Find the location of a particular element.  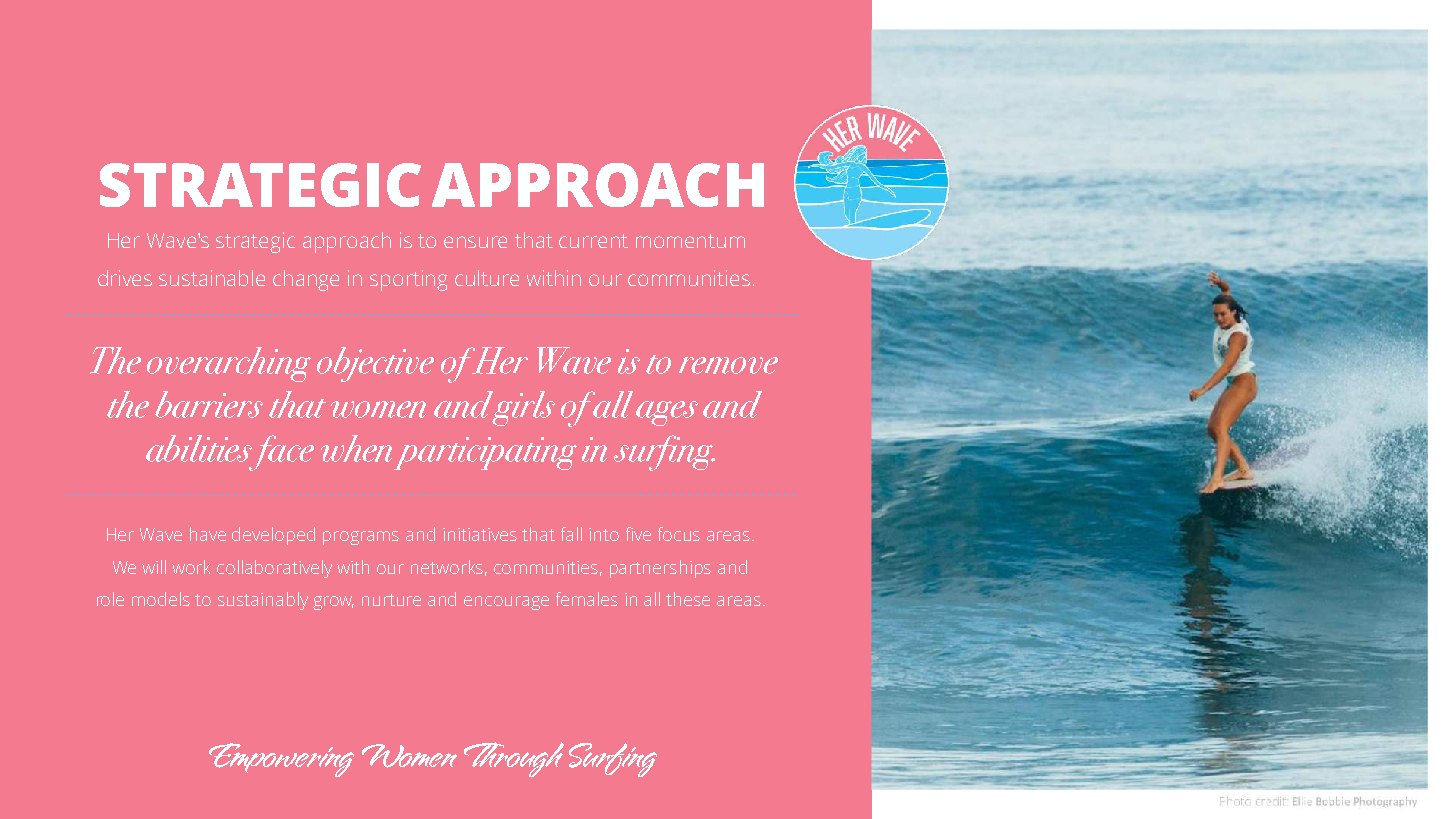

initiatives is located at coordinates (480, 534).
